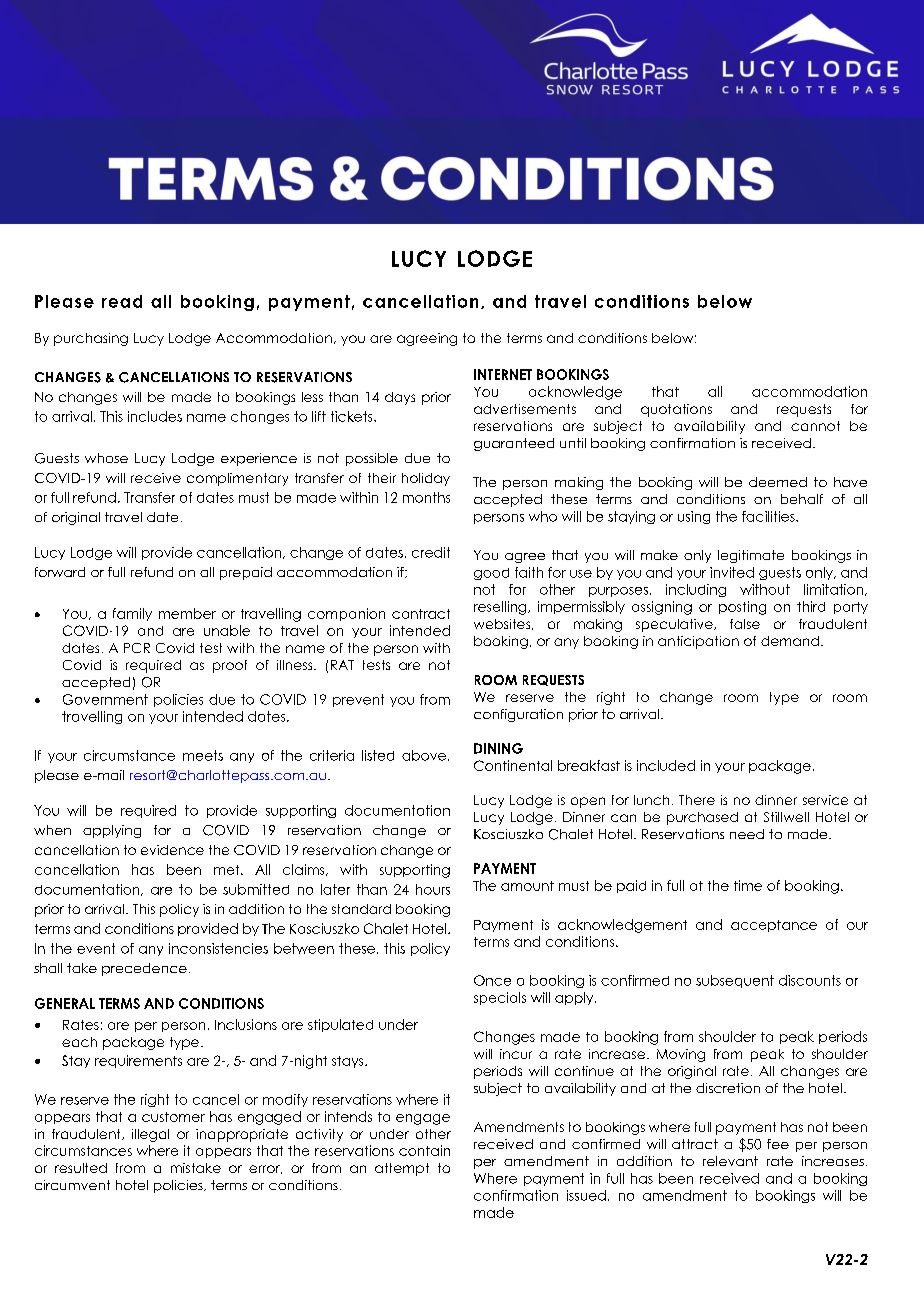 The height and width of the image is (1308, 924). I want to click on contain, so click(424, 1150).
